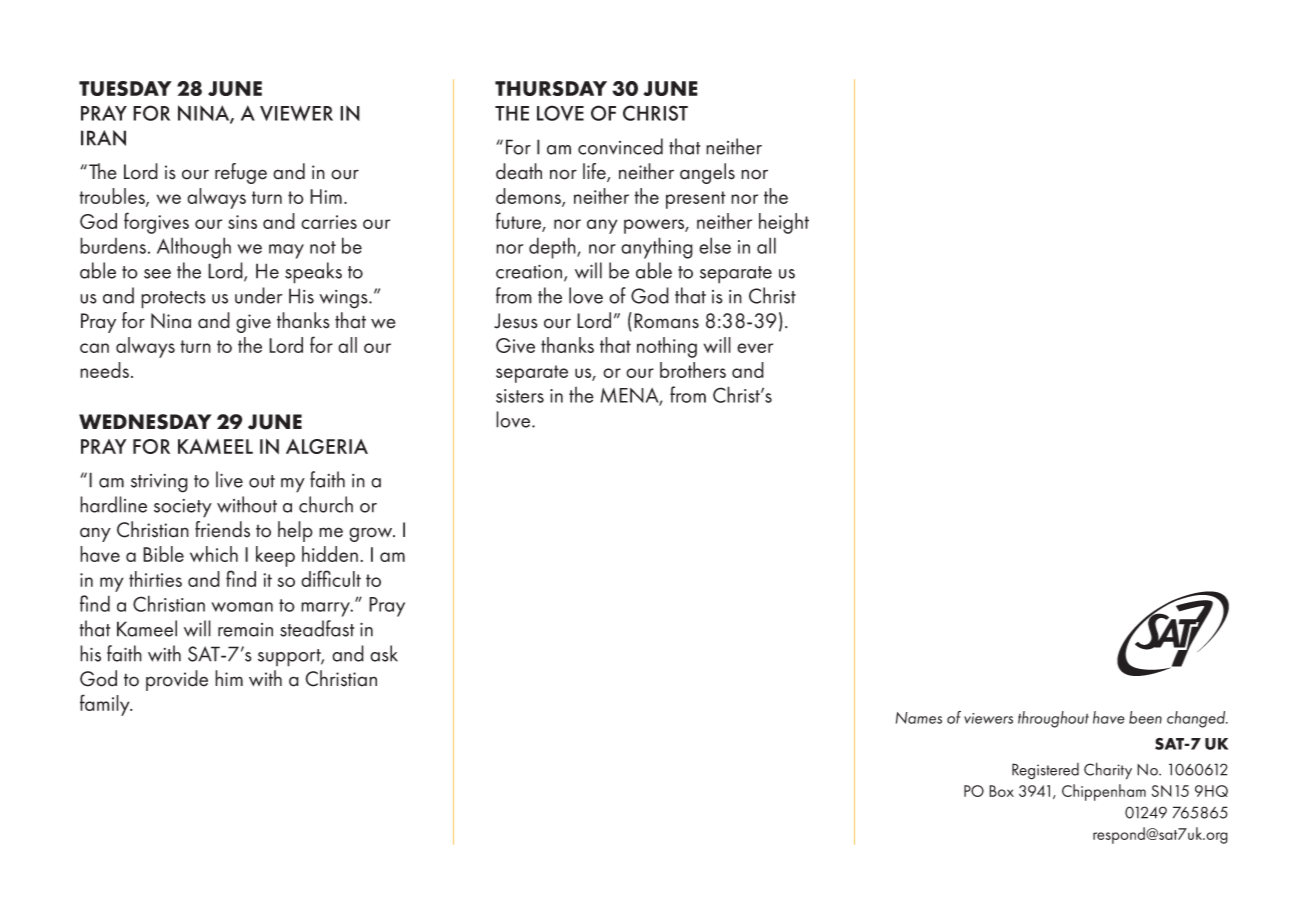  Describe the element at coordinates (106, 705) in the screenshot. I see `family` at that location.
